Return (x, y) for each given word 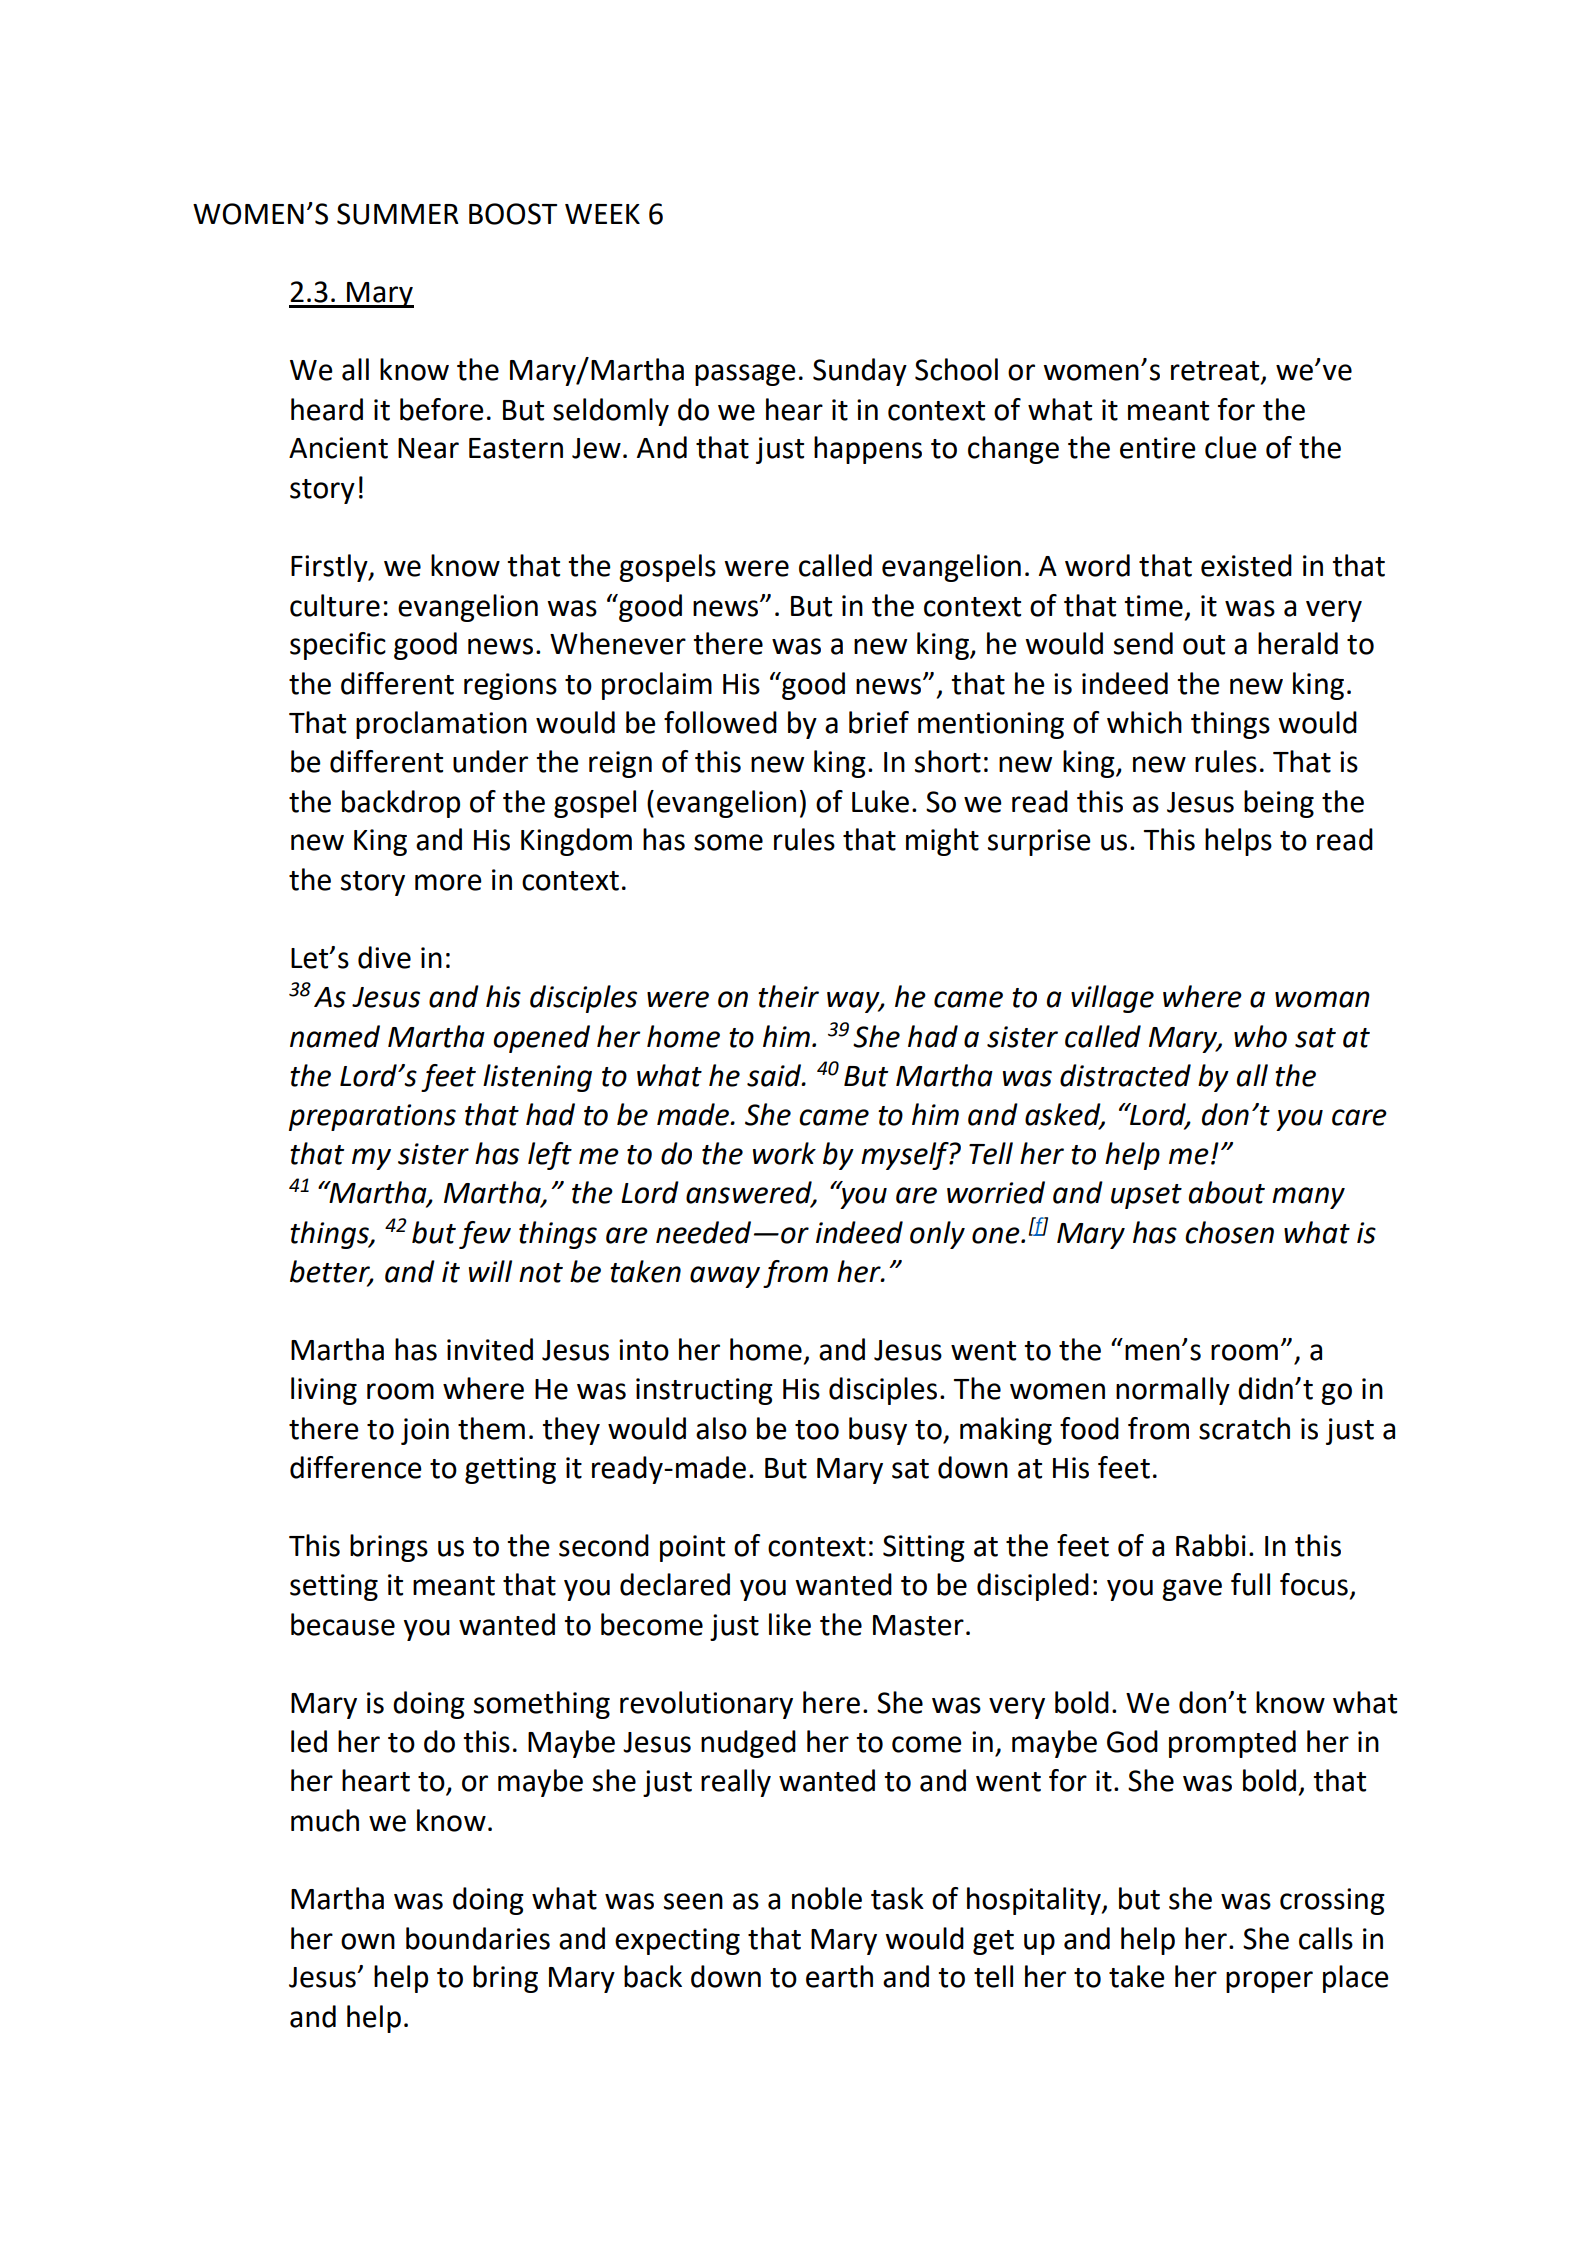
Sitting (924, 1548)
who (1260, 1036)
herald (1298, 643)
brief (879, 722)
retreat (1216, 372)
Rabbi (1211, 1545)
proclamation (441, 725)
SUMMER (398, 214)
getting (510, 1470)
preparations (372, 1117)
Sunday (860, 372)
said (775, 1075)
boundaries (478, 1938)
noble (827, 1898)
